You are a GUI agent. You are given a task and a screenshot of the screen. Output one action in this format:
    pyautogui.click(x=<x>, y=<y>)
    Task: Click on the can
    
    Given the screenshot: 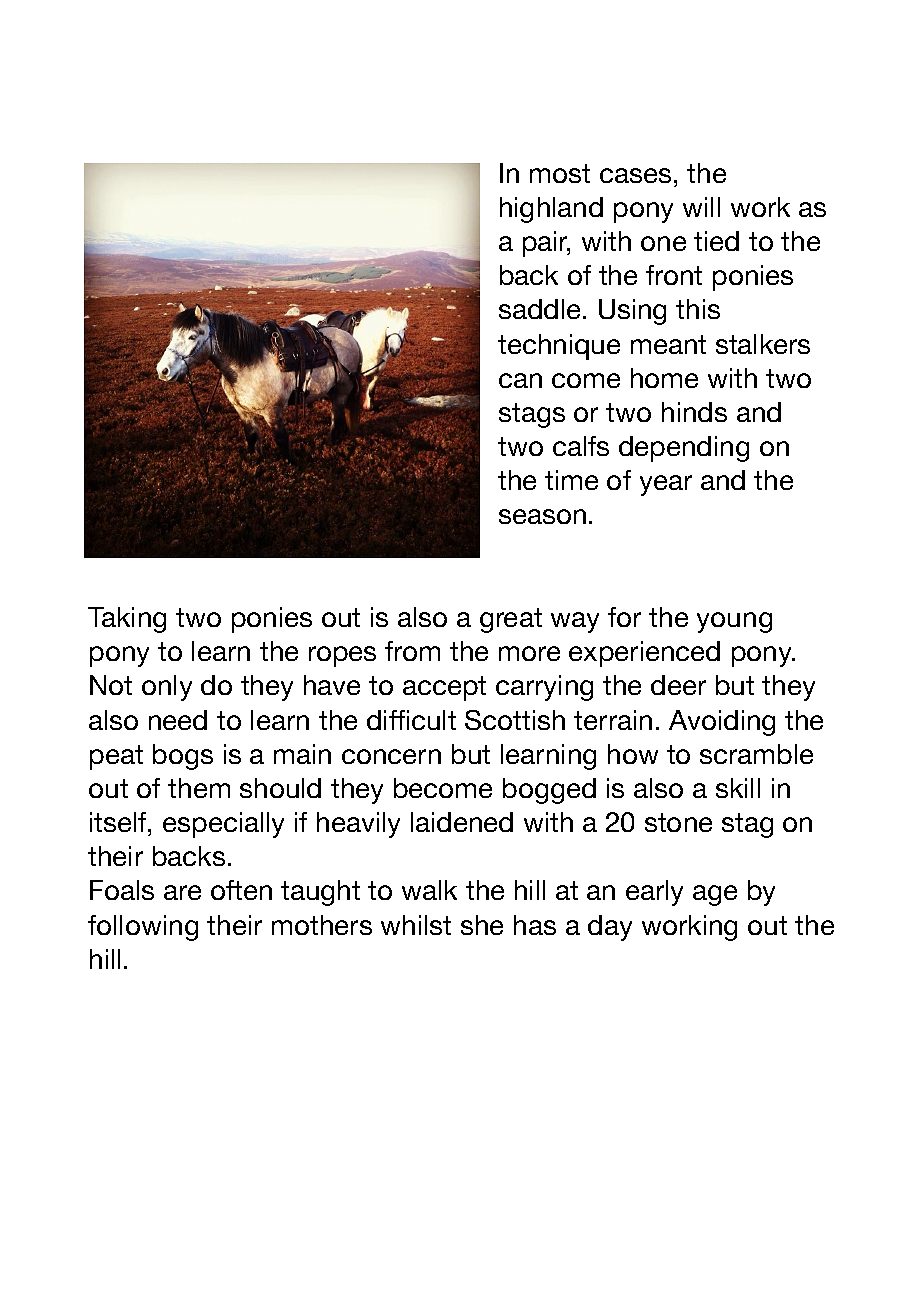 What is the action you would take?
    pyautogui.click(x=520, y=380)
